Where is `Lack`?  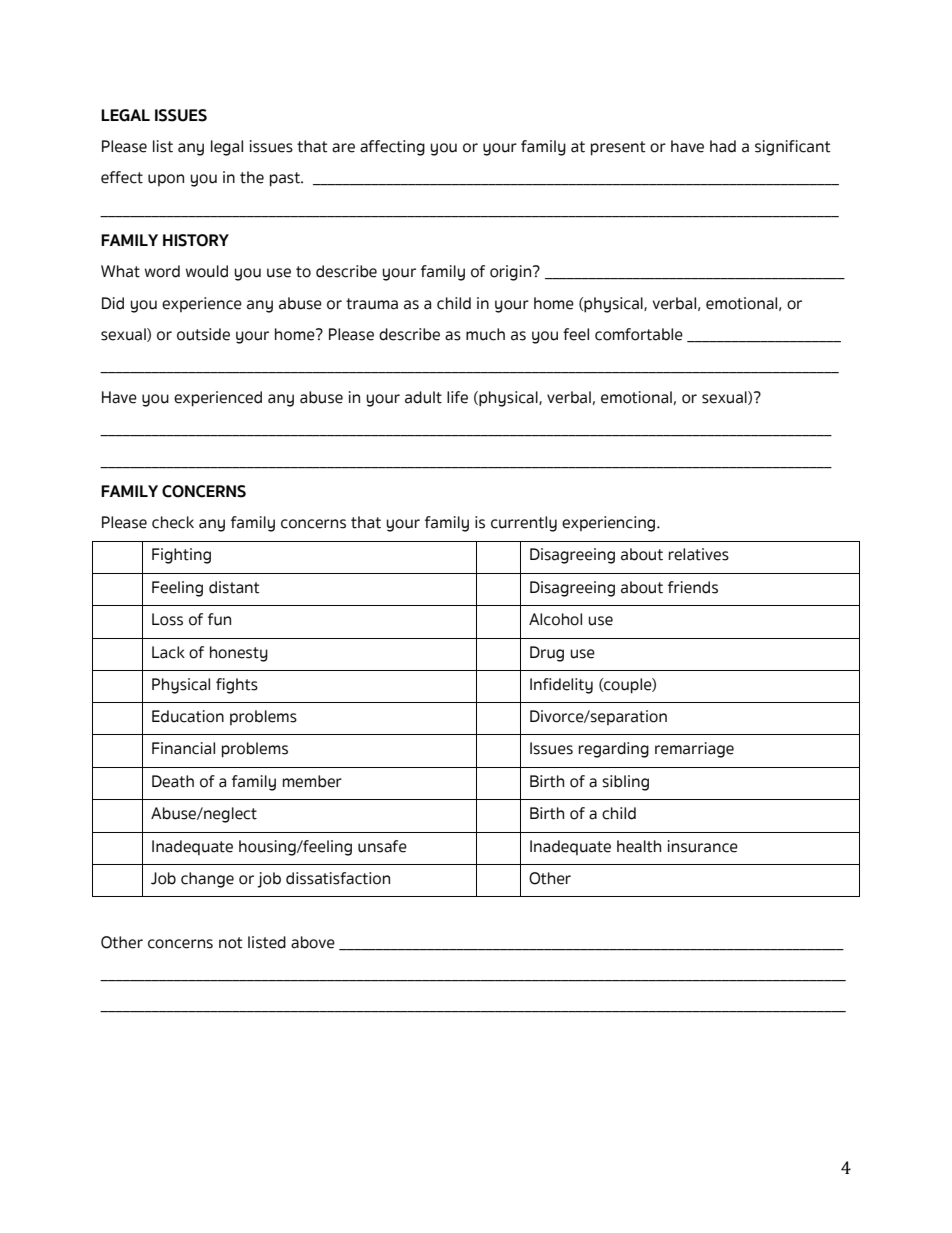
Lack is located at coordinates (168, 652).
